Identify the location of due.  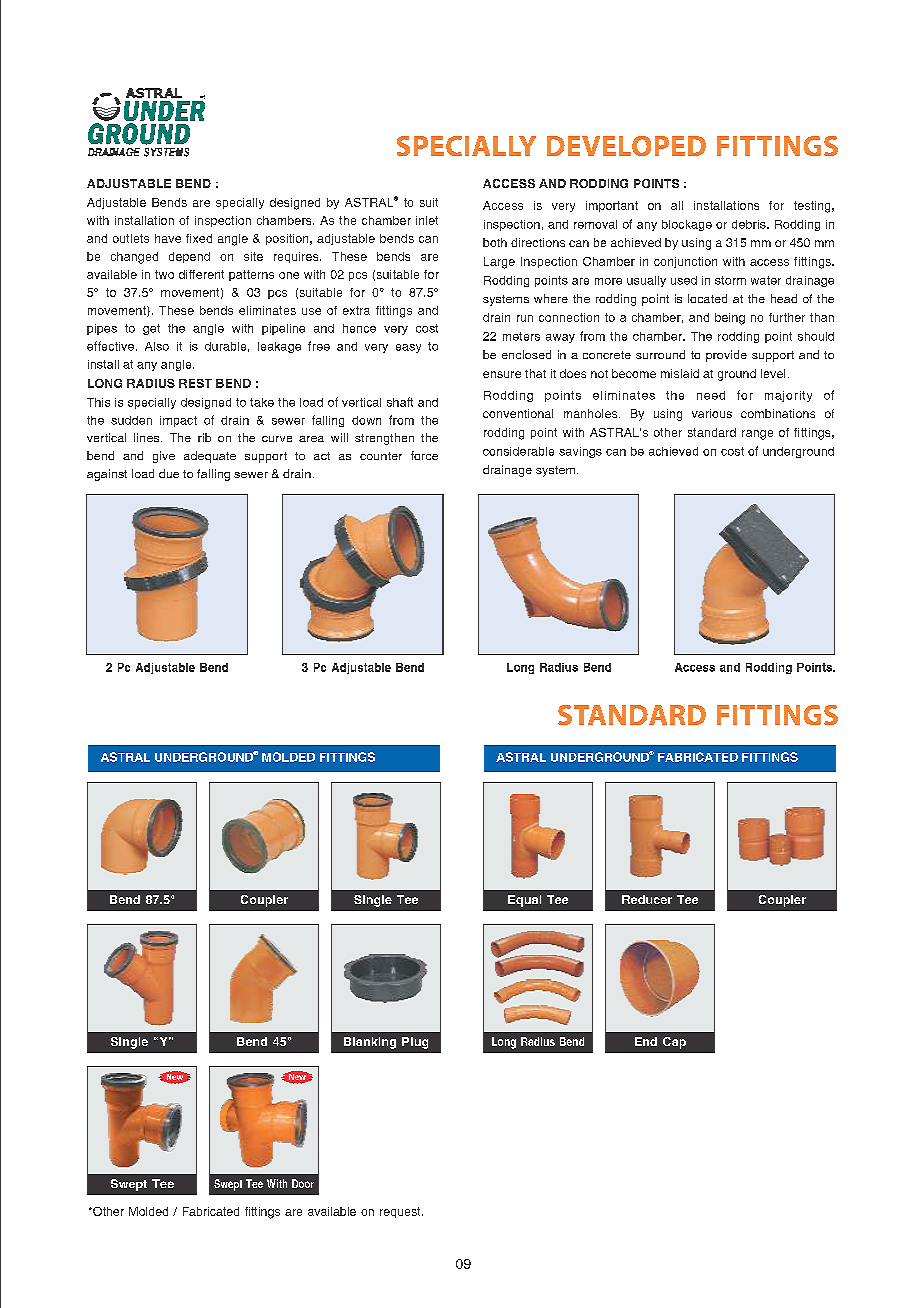
(169, 473).
